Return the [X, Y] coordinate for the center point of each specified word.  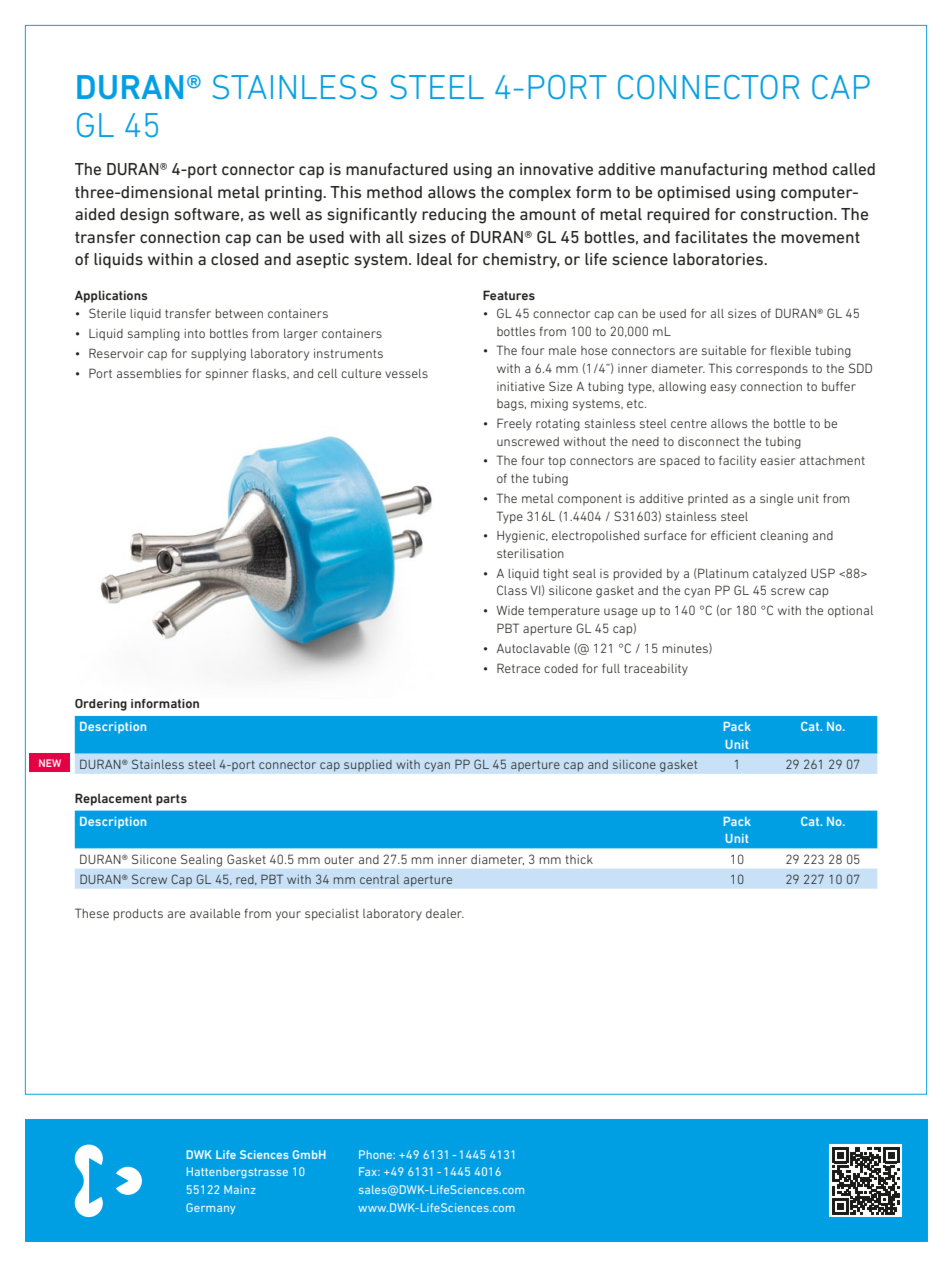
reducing [454, 216]
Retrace [518, 668]
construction [788, 214]
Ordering [101, 705]
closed [234, 259]
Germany [210, 1208]
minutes [686, 648]
